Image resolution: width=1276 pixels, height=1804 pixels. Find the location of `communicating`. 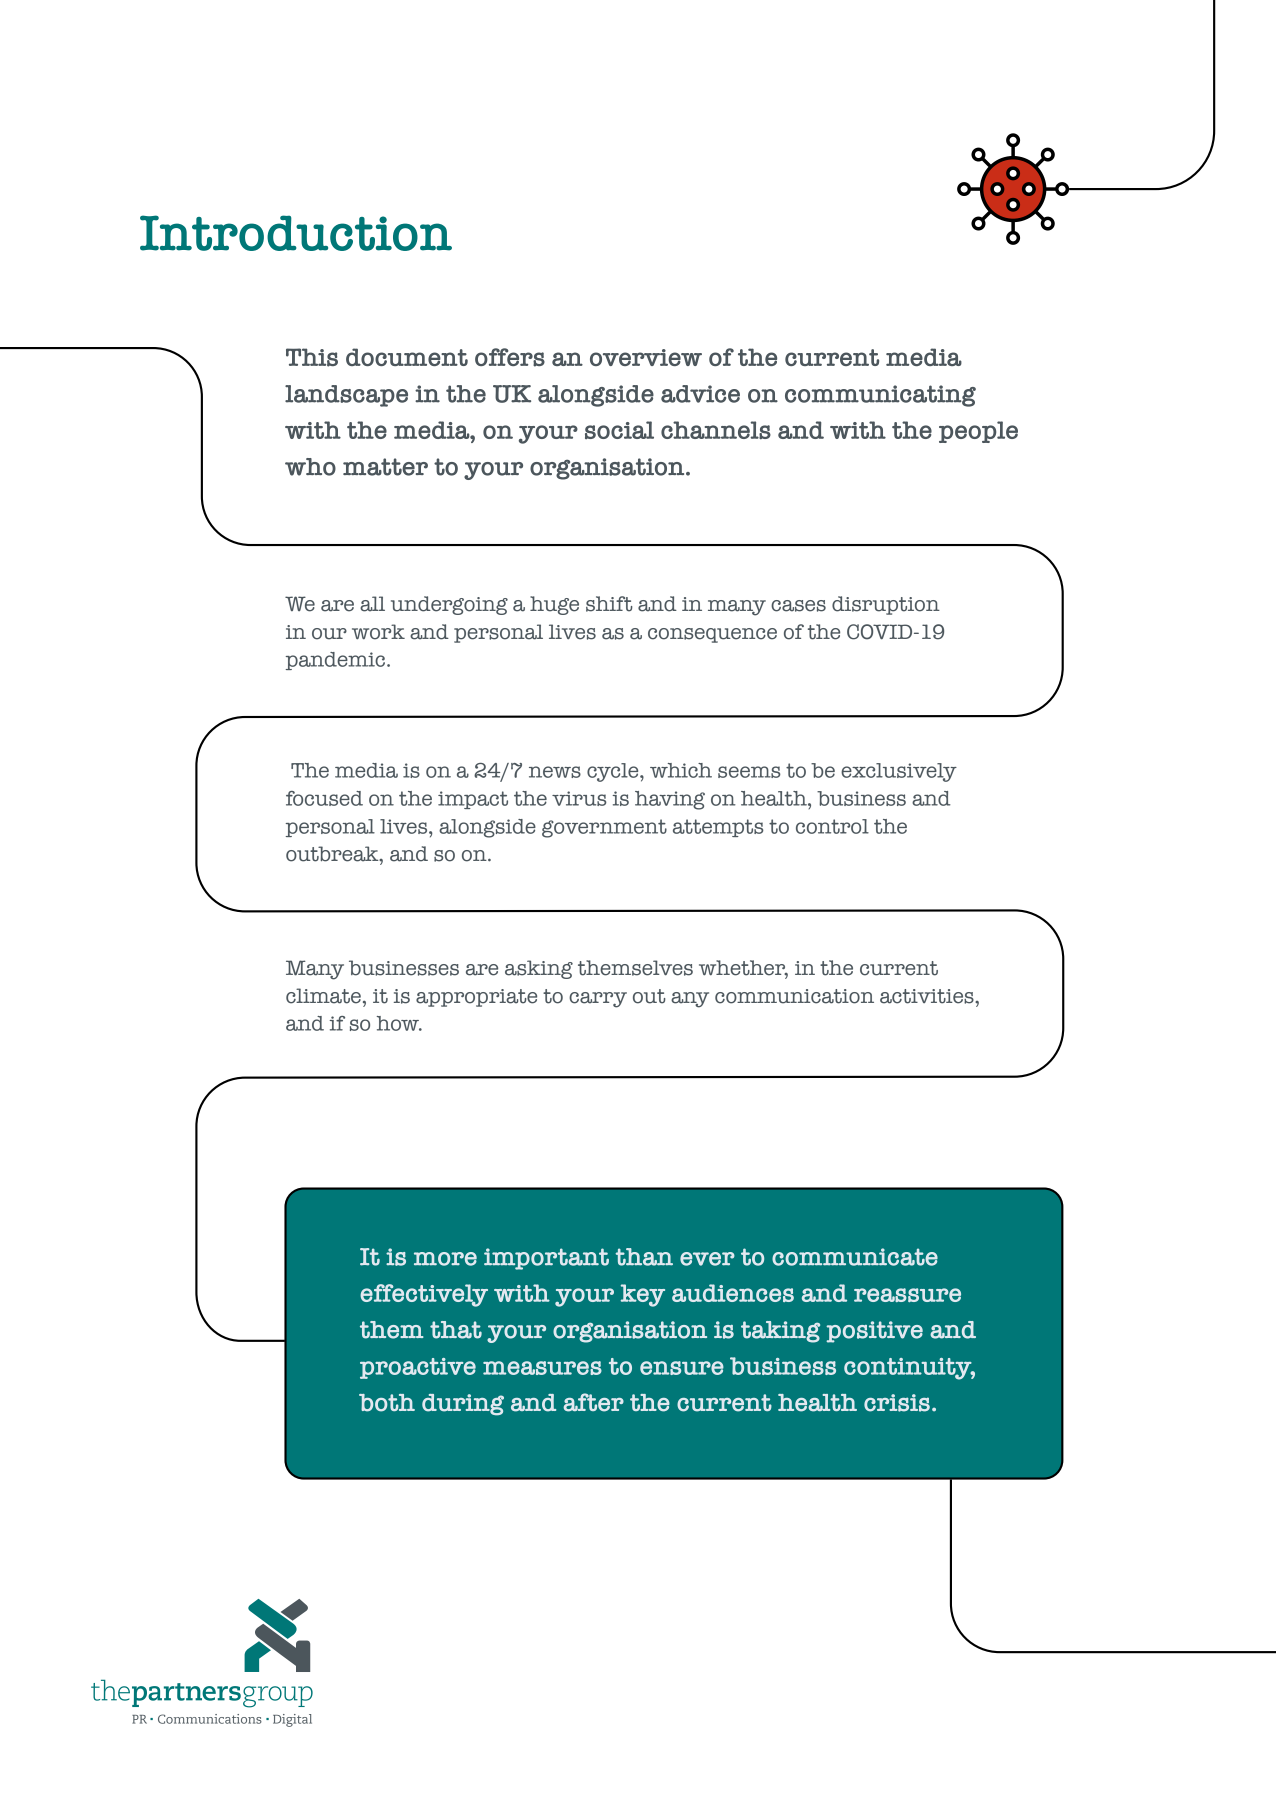

communicating is located at coordinates (880, 396).
